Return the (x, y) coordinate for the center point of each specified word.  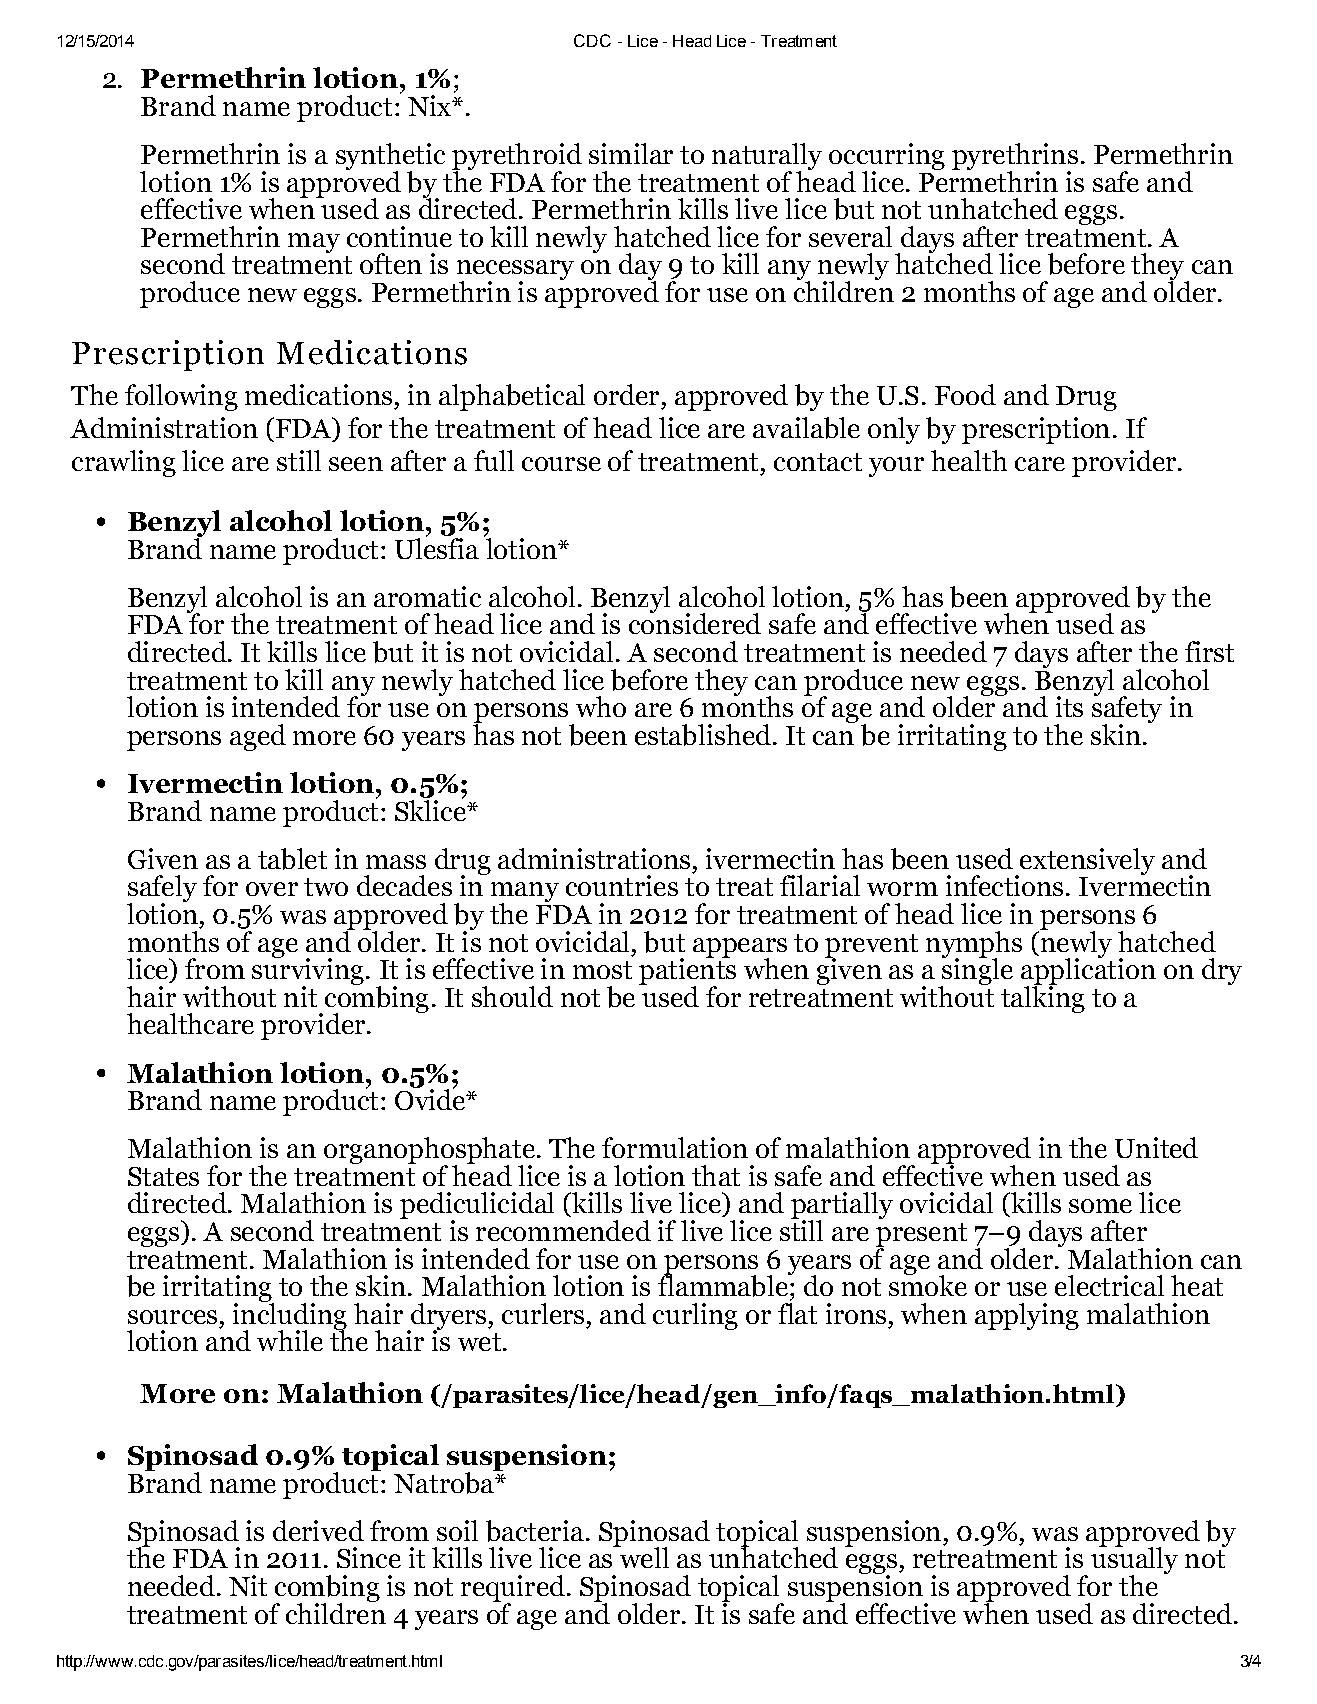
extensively (1086, 862)
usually (1134, 1561)
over (272, 889)
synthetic (390, 157)
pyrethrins (1015, 157)
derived (318, 1530)
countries (622, 885)
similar (631, 153)
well (643, 1556)
